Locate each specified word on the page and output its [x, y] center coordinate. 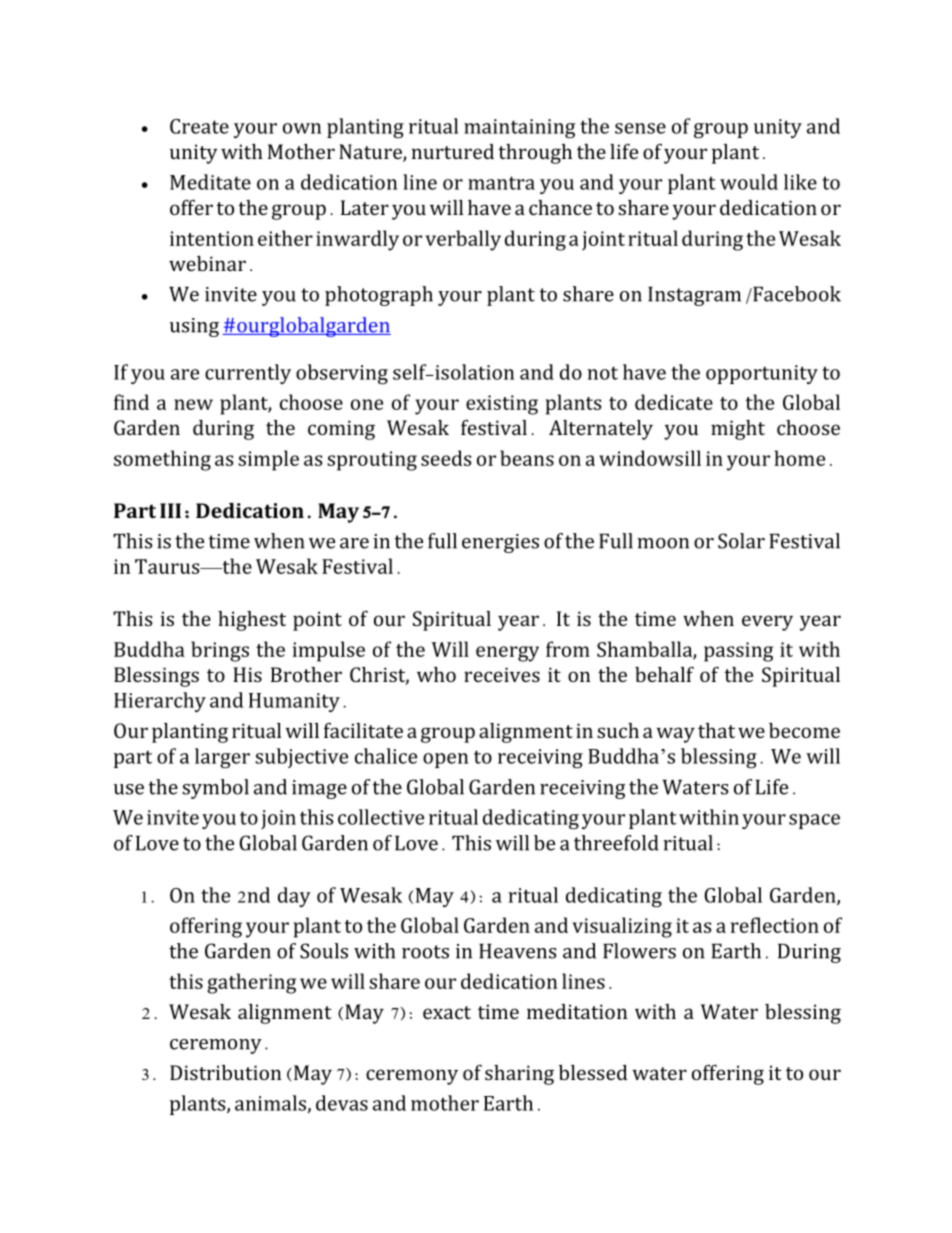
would [749, 182]
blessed [593, 1072]
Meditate [210, 182]
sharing [519, 1075]
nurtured [453, 151]
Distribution [225, 1072]
